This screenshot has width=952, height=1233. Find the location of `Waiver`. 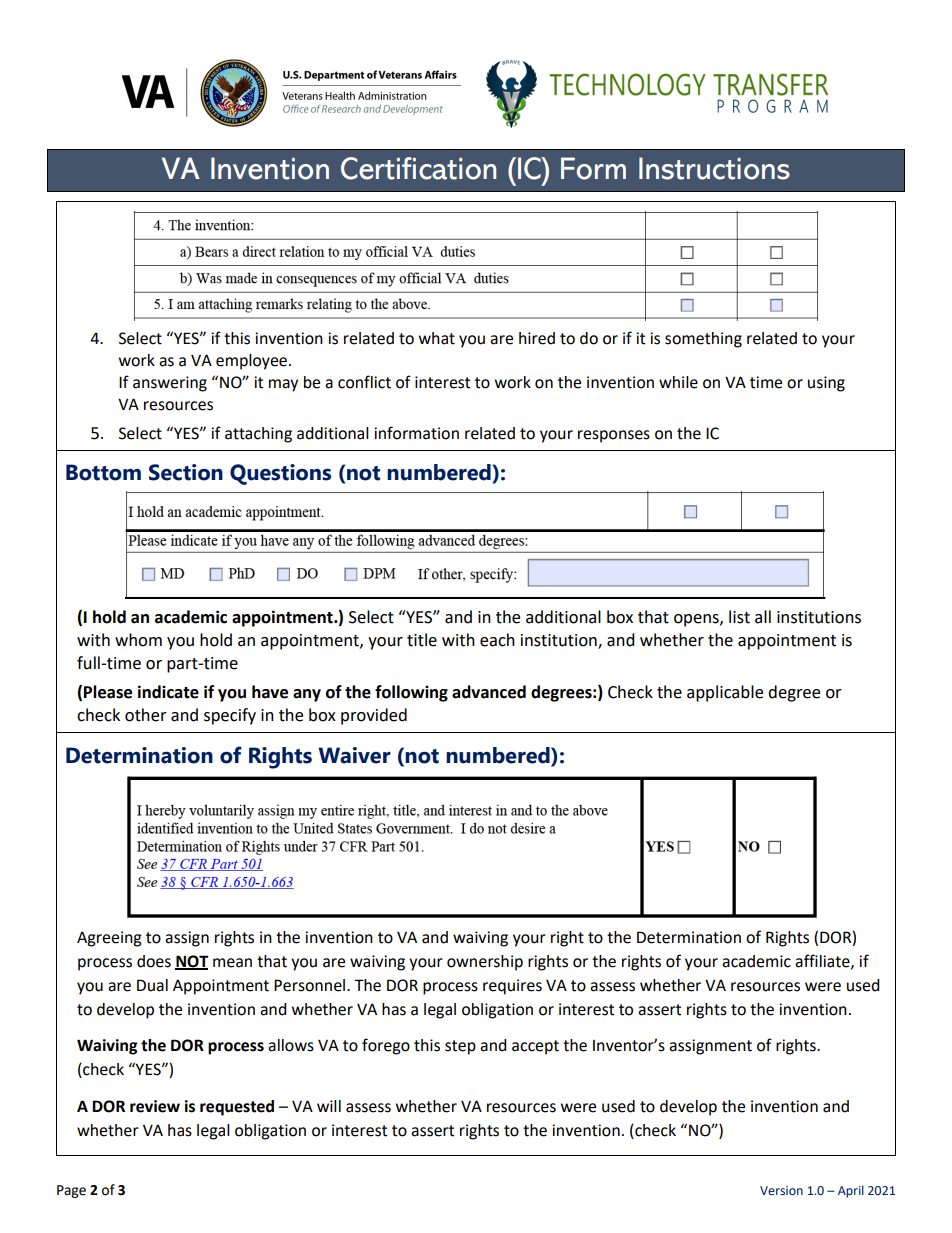

Waiver is located at coordinates (354, 755).
